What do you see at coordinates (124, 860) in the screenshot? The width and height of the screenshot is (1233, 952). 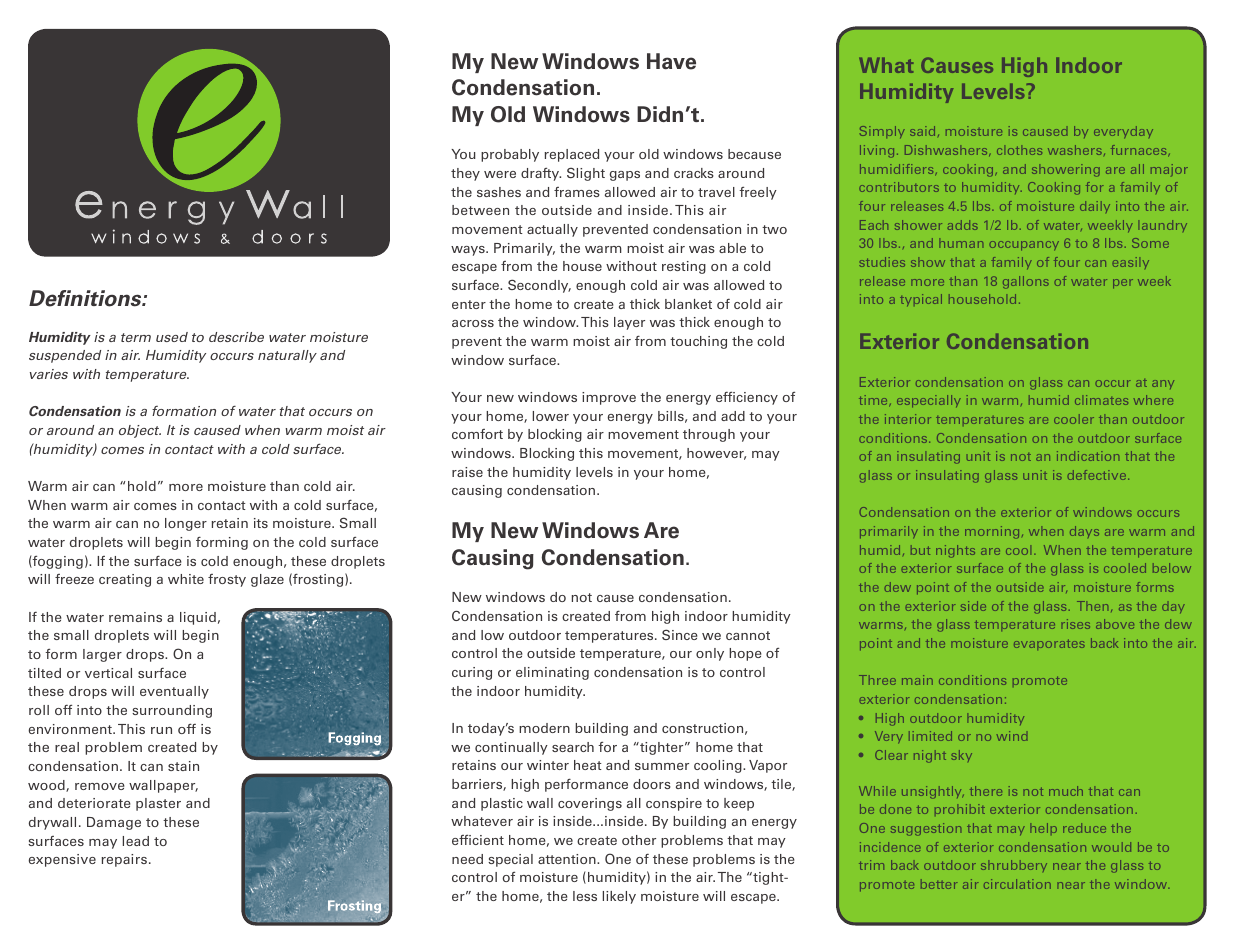 I see `repairs` at bounding box center [124, 860].
